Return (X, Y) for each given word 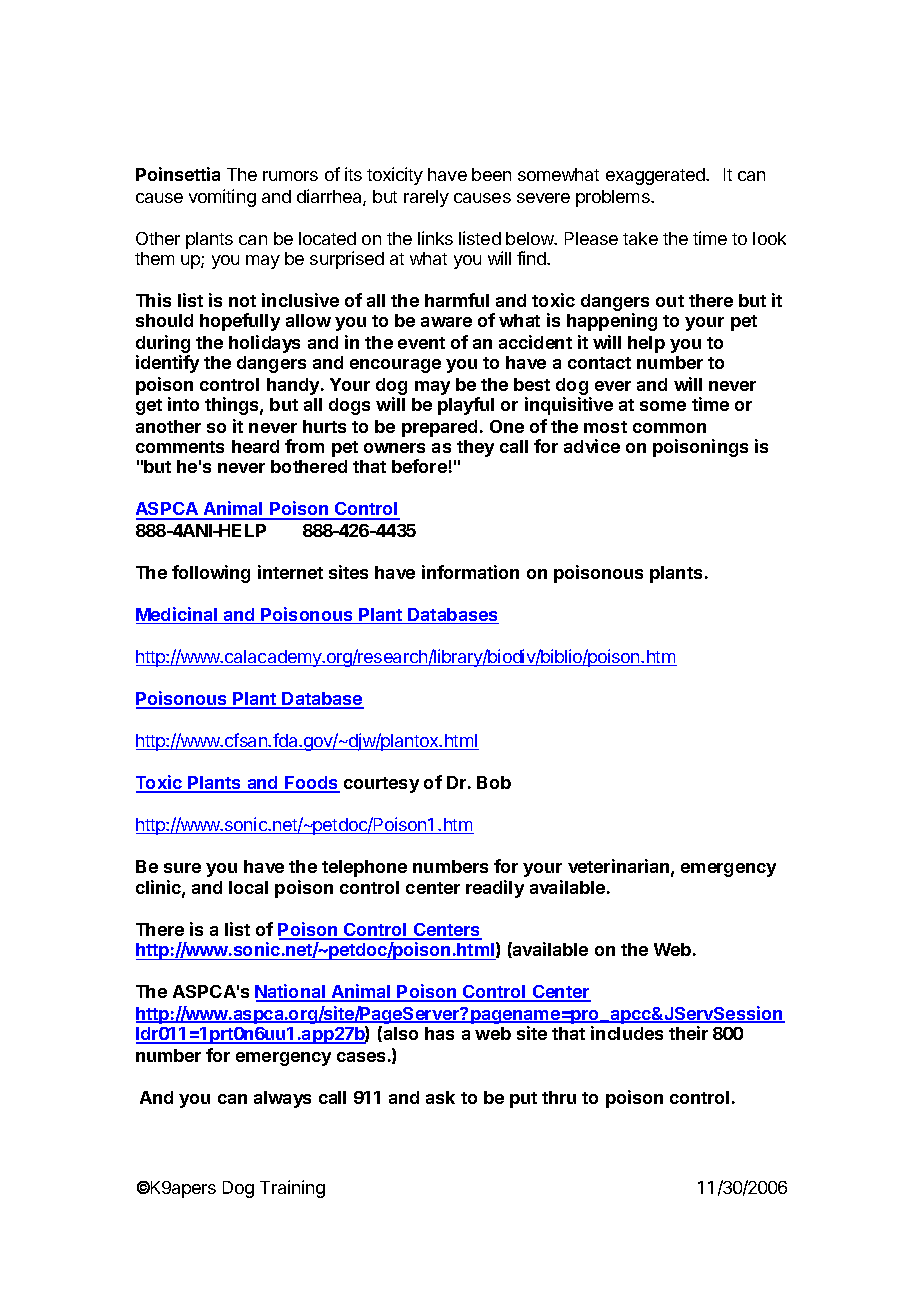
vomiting (222, 198)
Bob (494, 782)
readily (495, 889)
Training (292, 1189)
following (211, 574)
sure (182, 868)
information (470, 572)
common (669, 428)
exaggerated (656, 176)
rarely (426, 198)
